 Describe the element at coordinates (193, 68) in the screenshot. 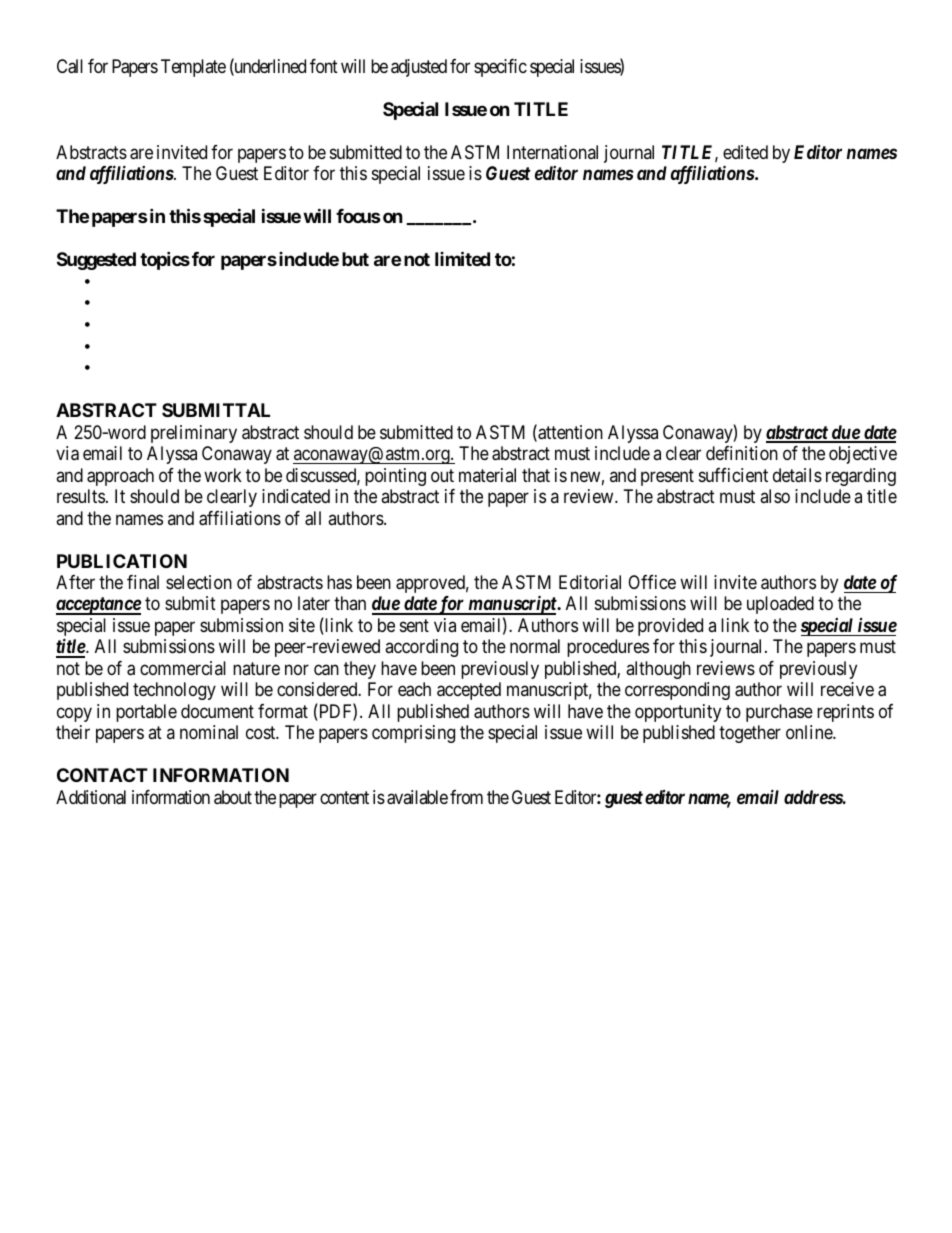

I see `Template` at that location.
